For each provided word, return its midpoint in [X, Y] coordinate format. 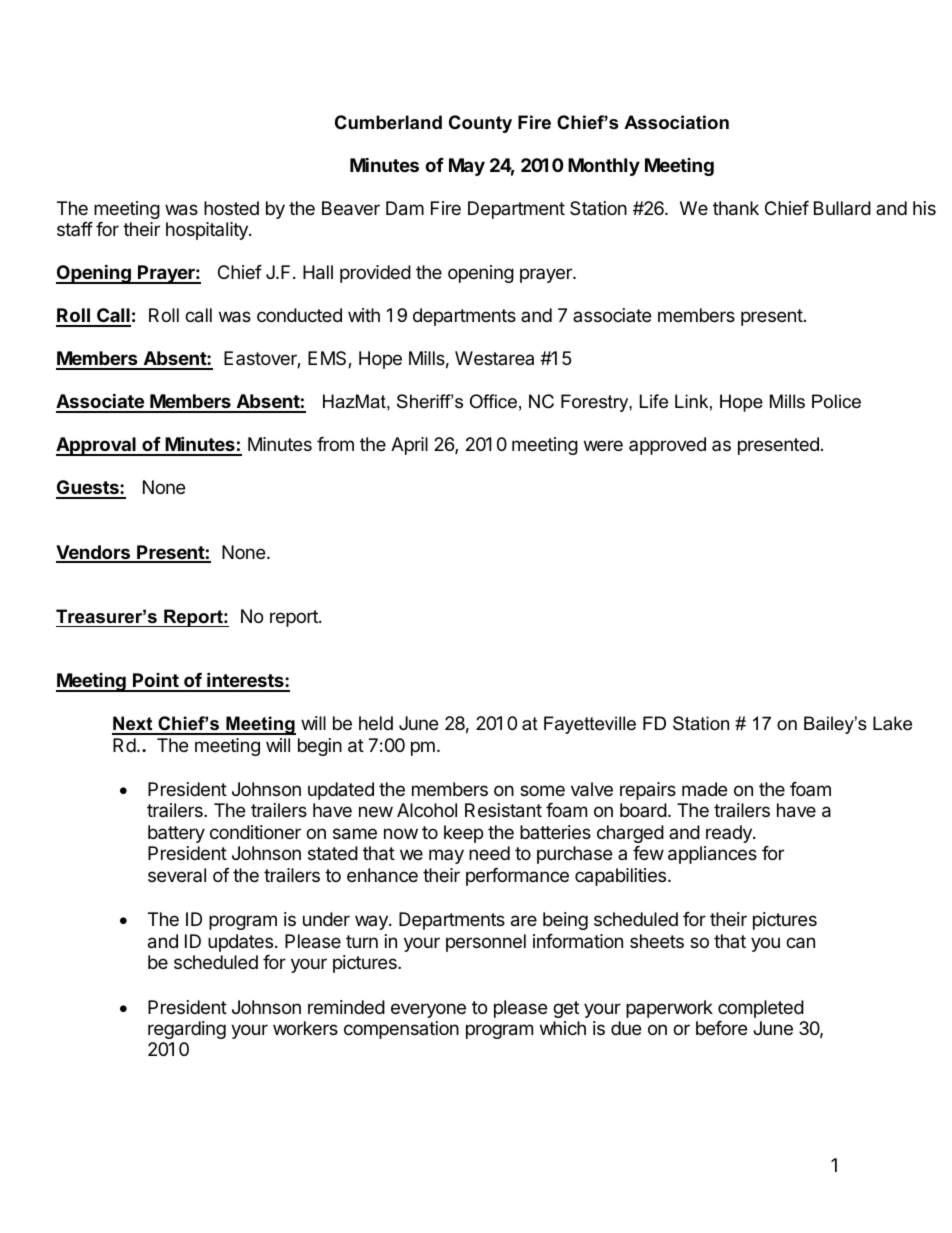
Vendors [94, 553]
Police [836, 401]
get [566, 1009]
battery [176, 834]
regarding [187, 1030]
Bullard [842, 208]
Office [493, 401]
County [480, 124]
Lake [892, 723]
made [704, 789]
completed [761, 1009]
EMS [328, 359]
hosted [231, 208]
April [409, 446]
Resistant [503, 810]
